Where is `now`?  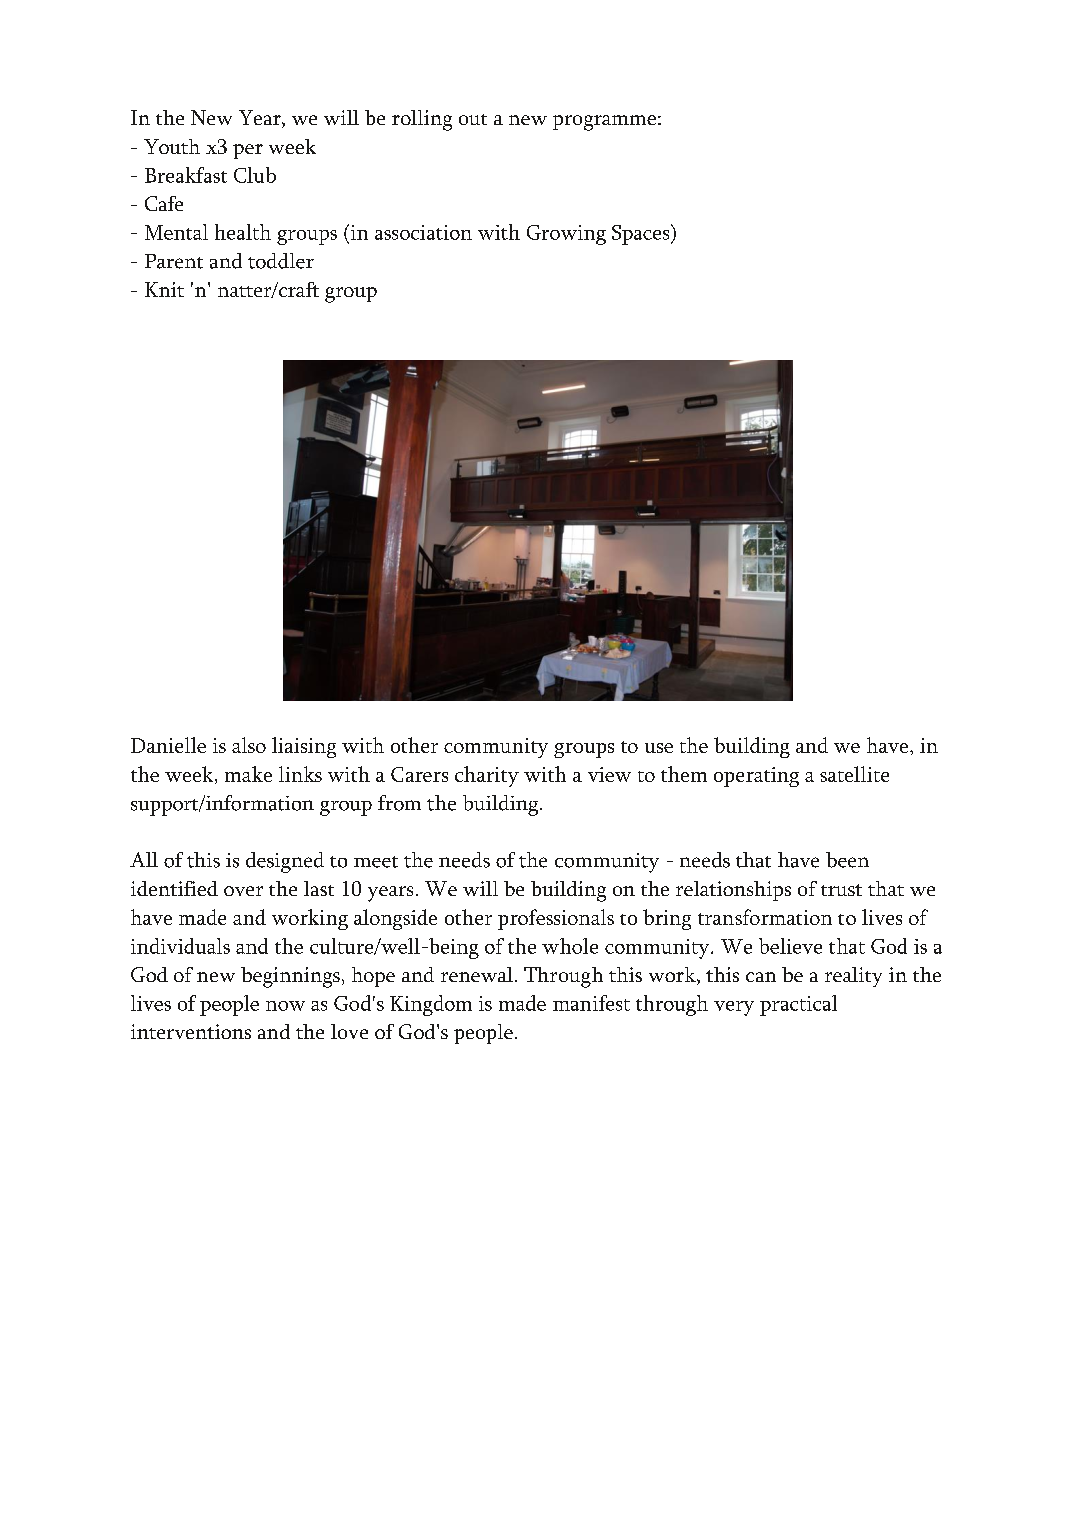
now is located at coordinates (285, 1006).
